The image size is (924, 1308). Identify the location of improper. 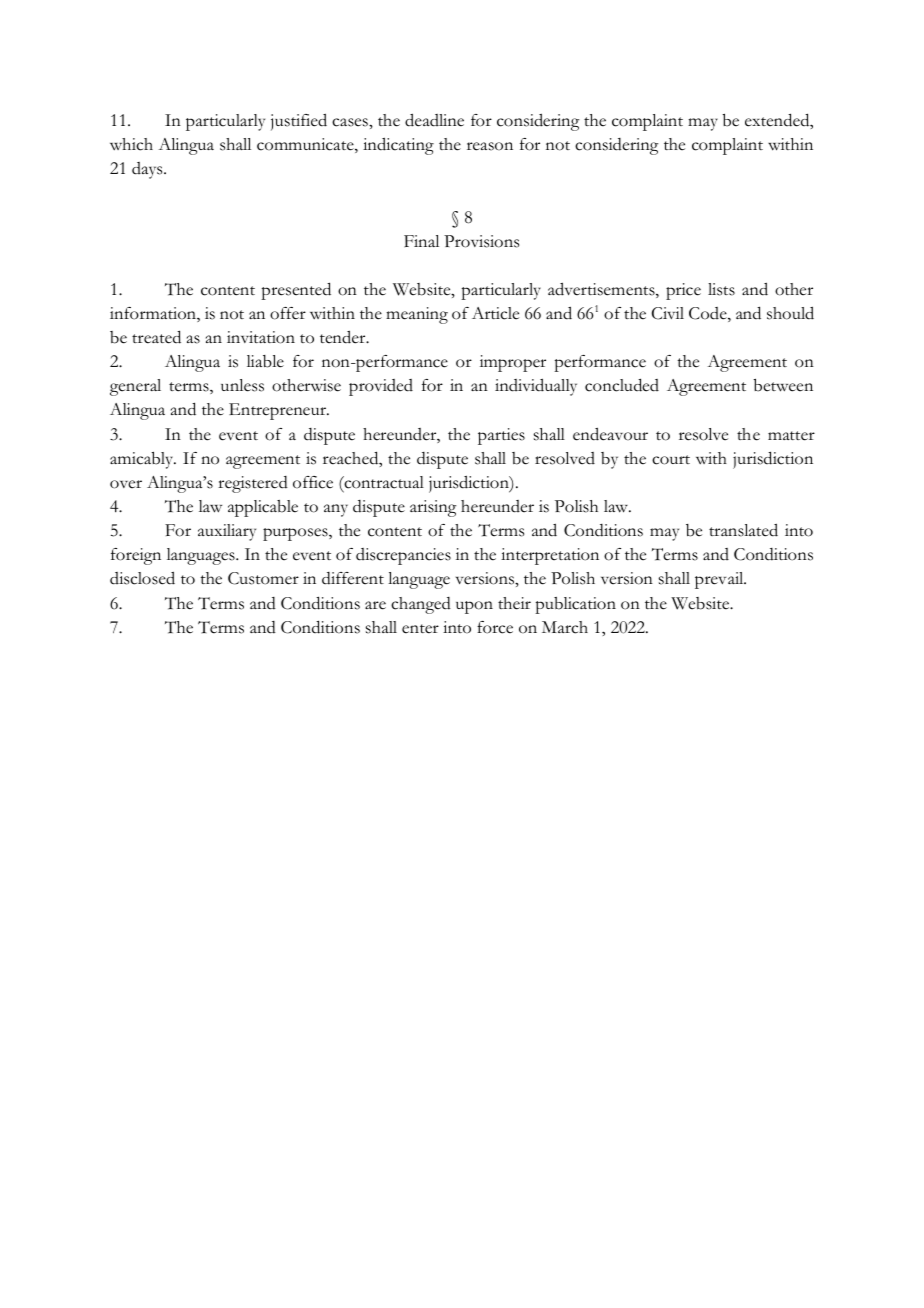
(513, 363).
